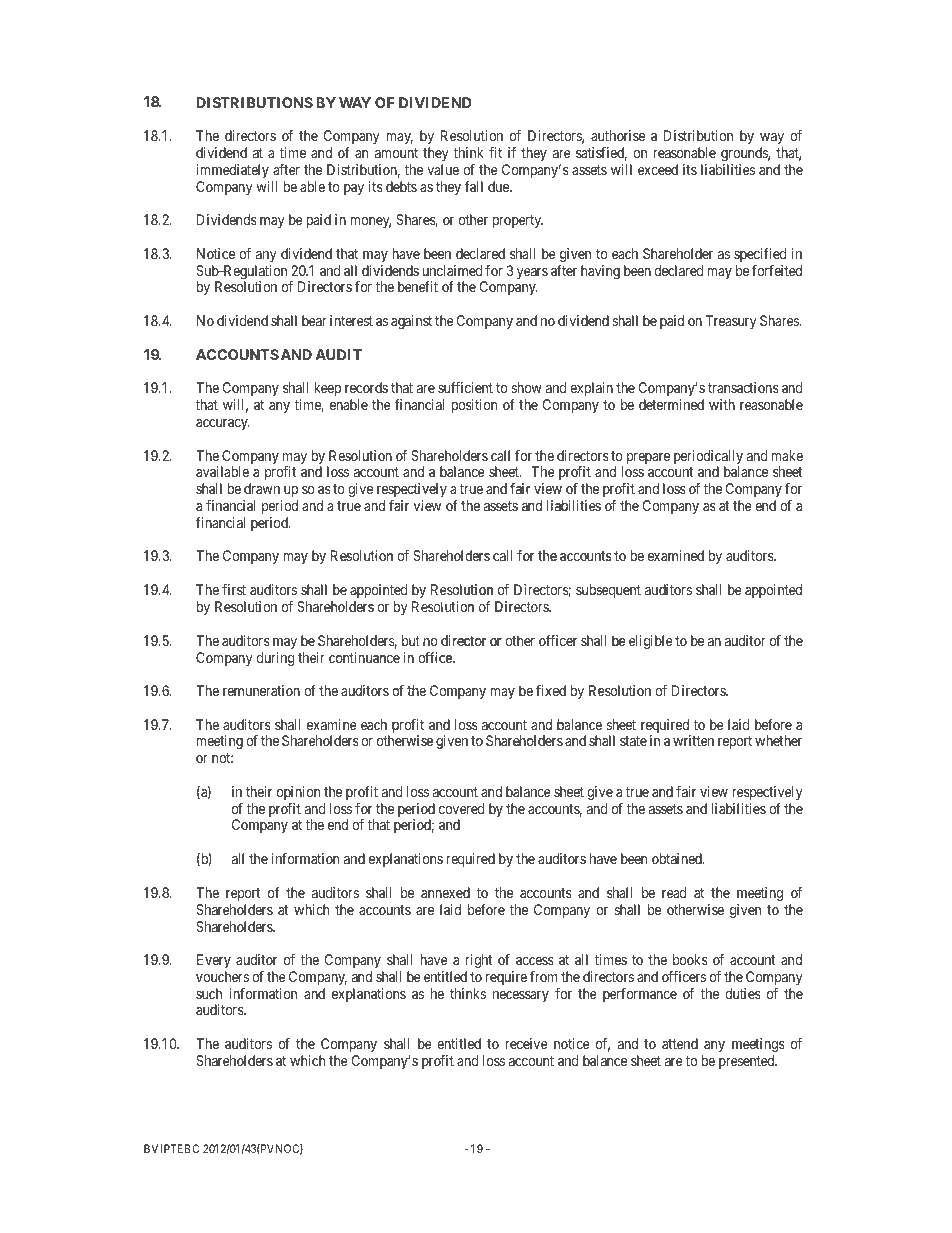  Describe the element at coordinates (232, 171) in the screenshot. I see `immediately` at that location.
